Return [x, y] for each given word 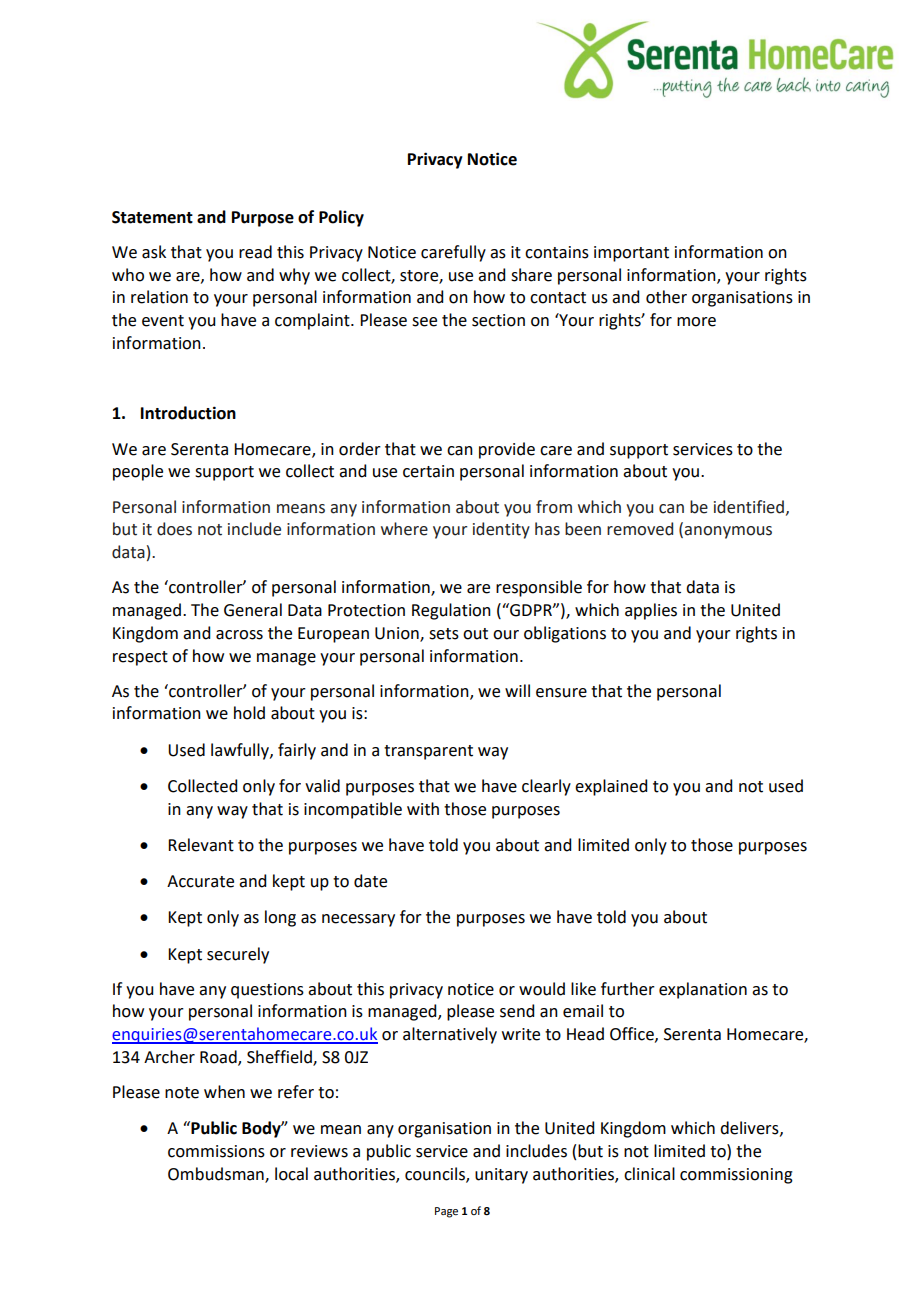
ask [154, 252]
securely [238, 955]
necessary [358, 920]
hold [249, 713]
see [424, 322]
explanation [703, 990]
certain [428, 471]
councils [436, 1174]
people [138, 472]
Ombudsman [217, 1174]
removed [640, 529]
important [631, 254]
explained [611, 787]
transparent [428, 752]
